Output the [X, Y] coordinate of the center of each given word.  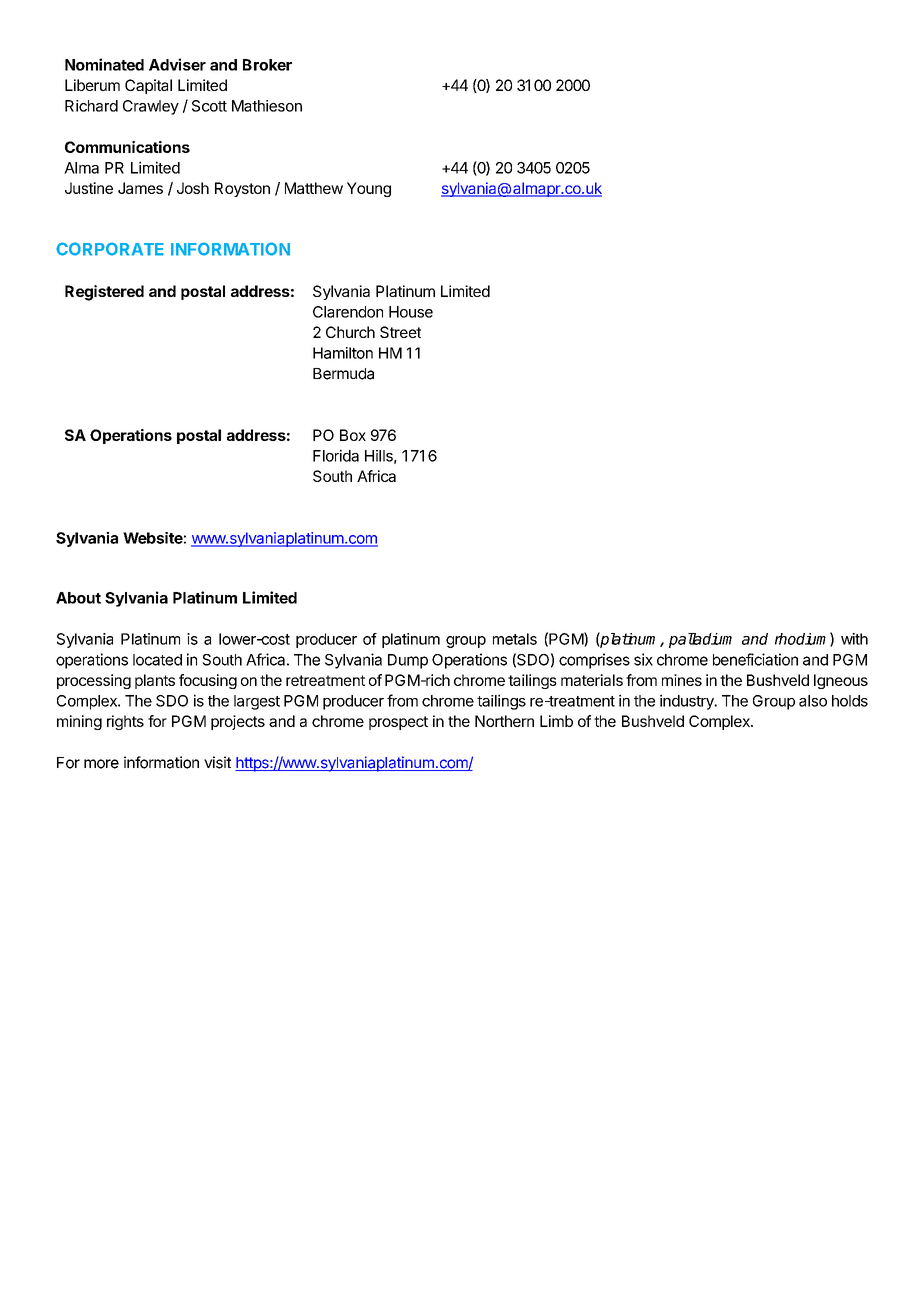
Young [369, 189]
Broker [267, 65]
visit [217, 762]
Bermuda [343, 374]
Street [400, 332]
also [813, 701]
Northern [504, 721]
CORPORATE [110, 249]
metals [515, 639]
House [411, 312]
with [854, 639]
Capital [148, 86]
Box [353, 435]
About [78, 598]
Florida [336, 455]
